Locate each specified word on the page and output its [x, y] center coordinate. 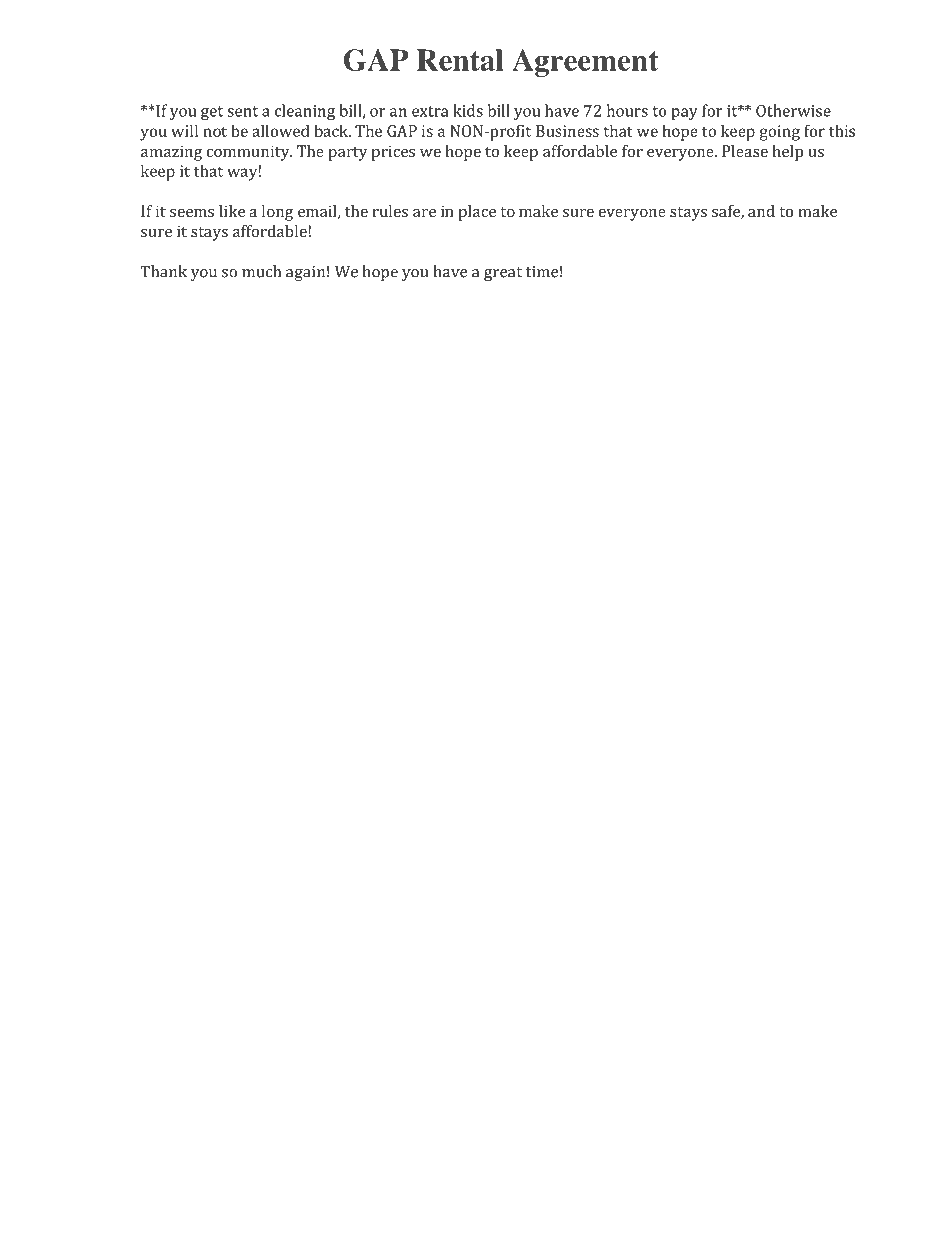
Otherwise [793, 110]
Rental [460, 60]
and [761, 211]
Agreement [585, 63]
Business [567, 131]
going [780, 133]
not [215, 131]
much [261, 271]
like [232, 211]
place [477, 213]
